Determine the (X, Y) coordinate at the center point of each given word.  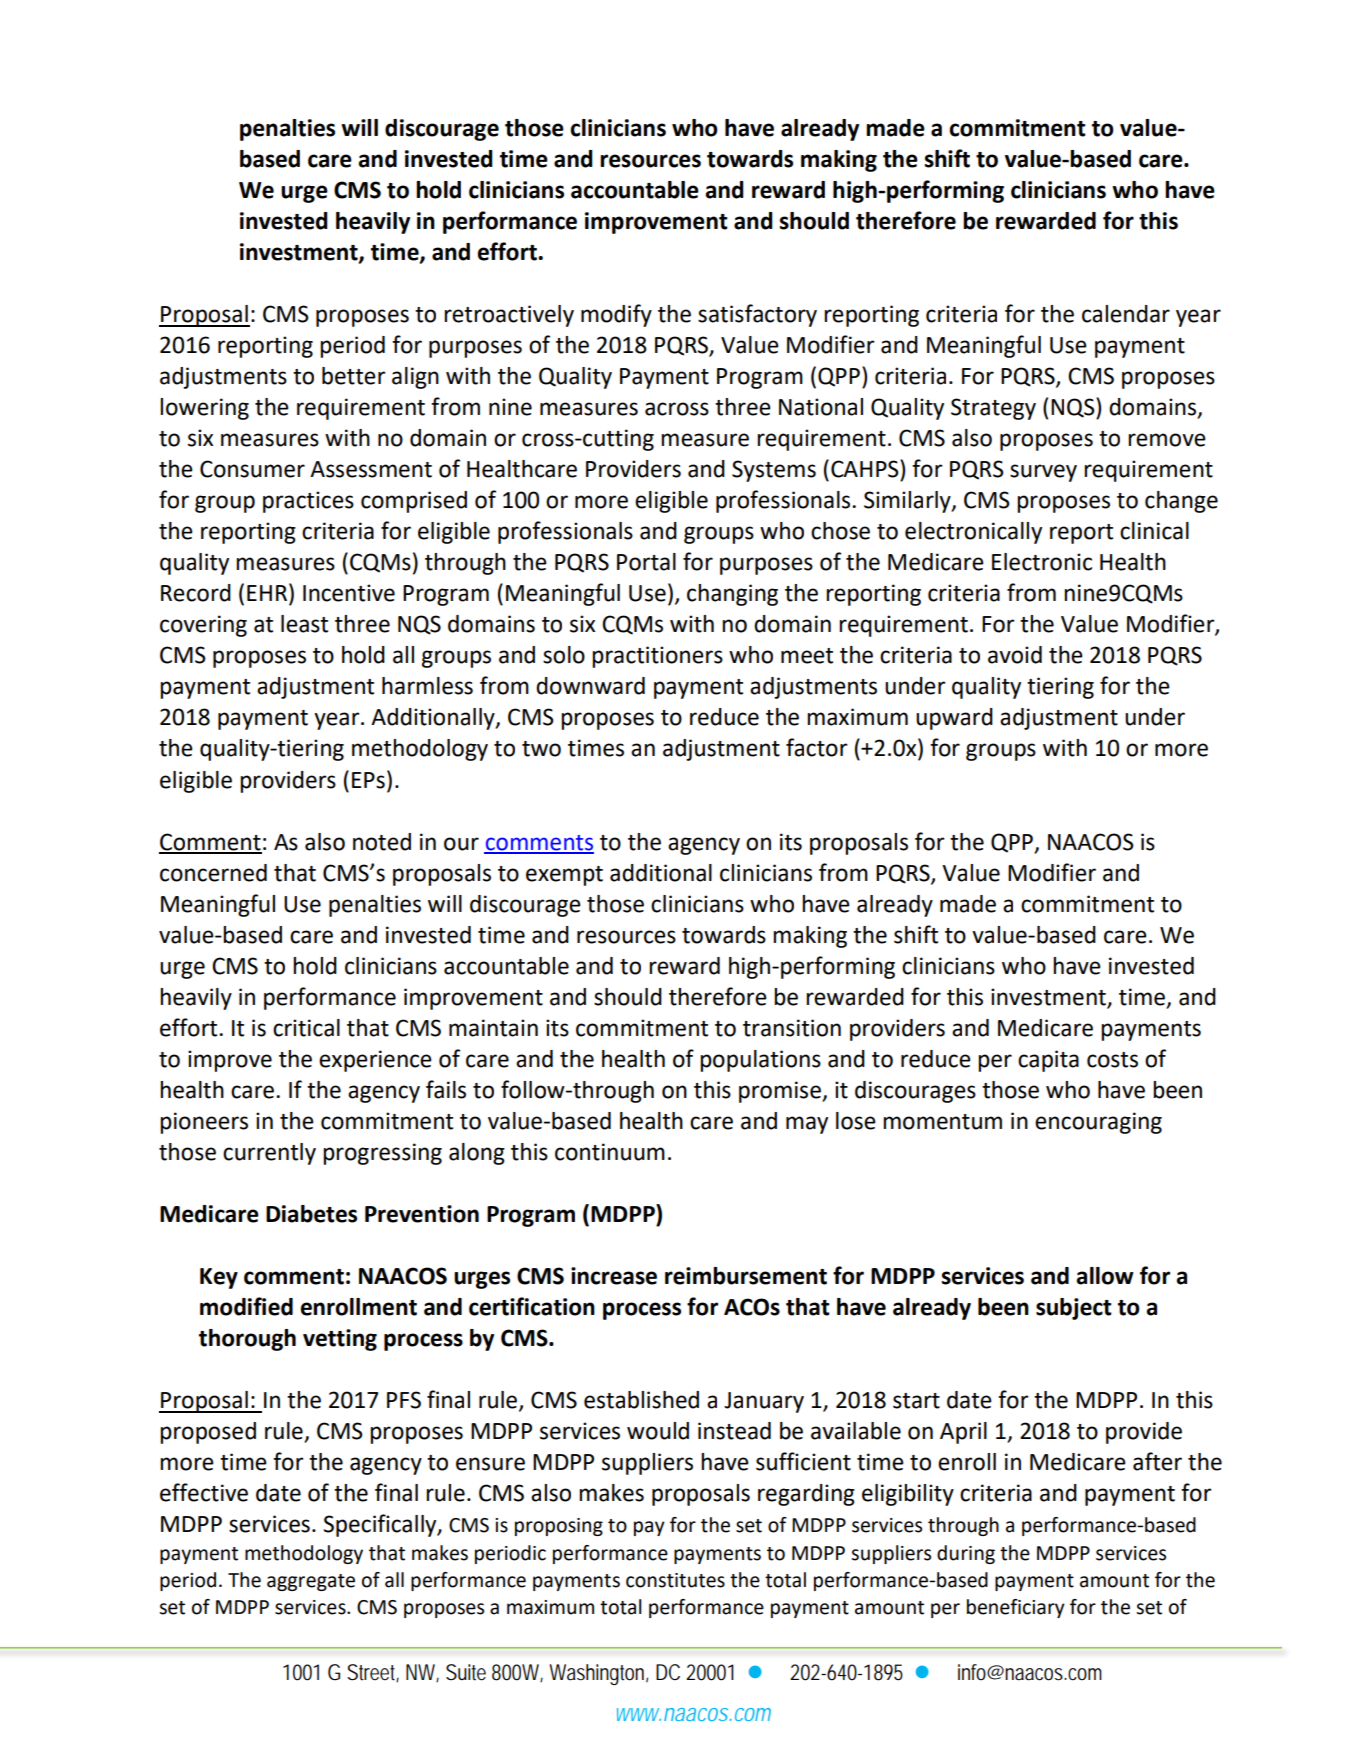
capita (1048, 1061)
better (354, 376)
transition (792, 1028)
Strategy (993, 409)
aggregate (311, 1582)
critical (306, 1028)
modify (616, 315)
